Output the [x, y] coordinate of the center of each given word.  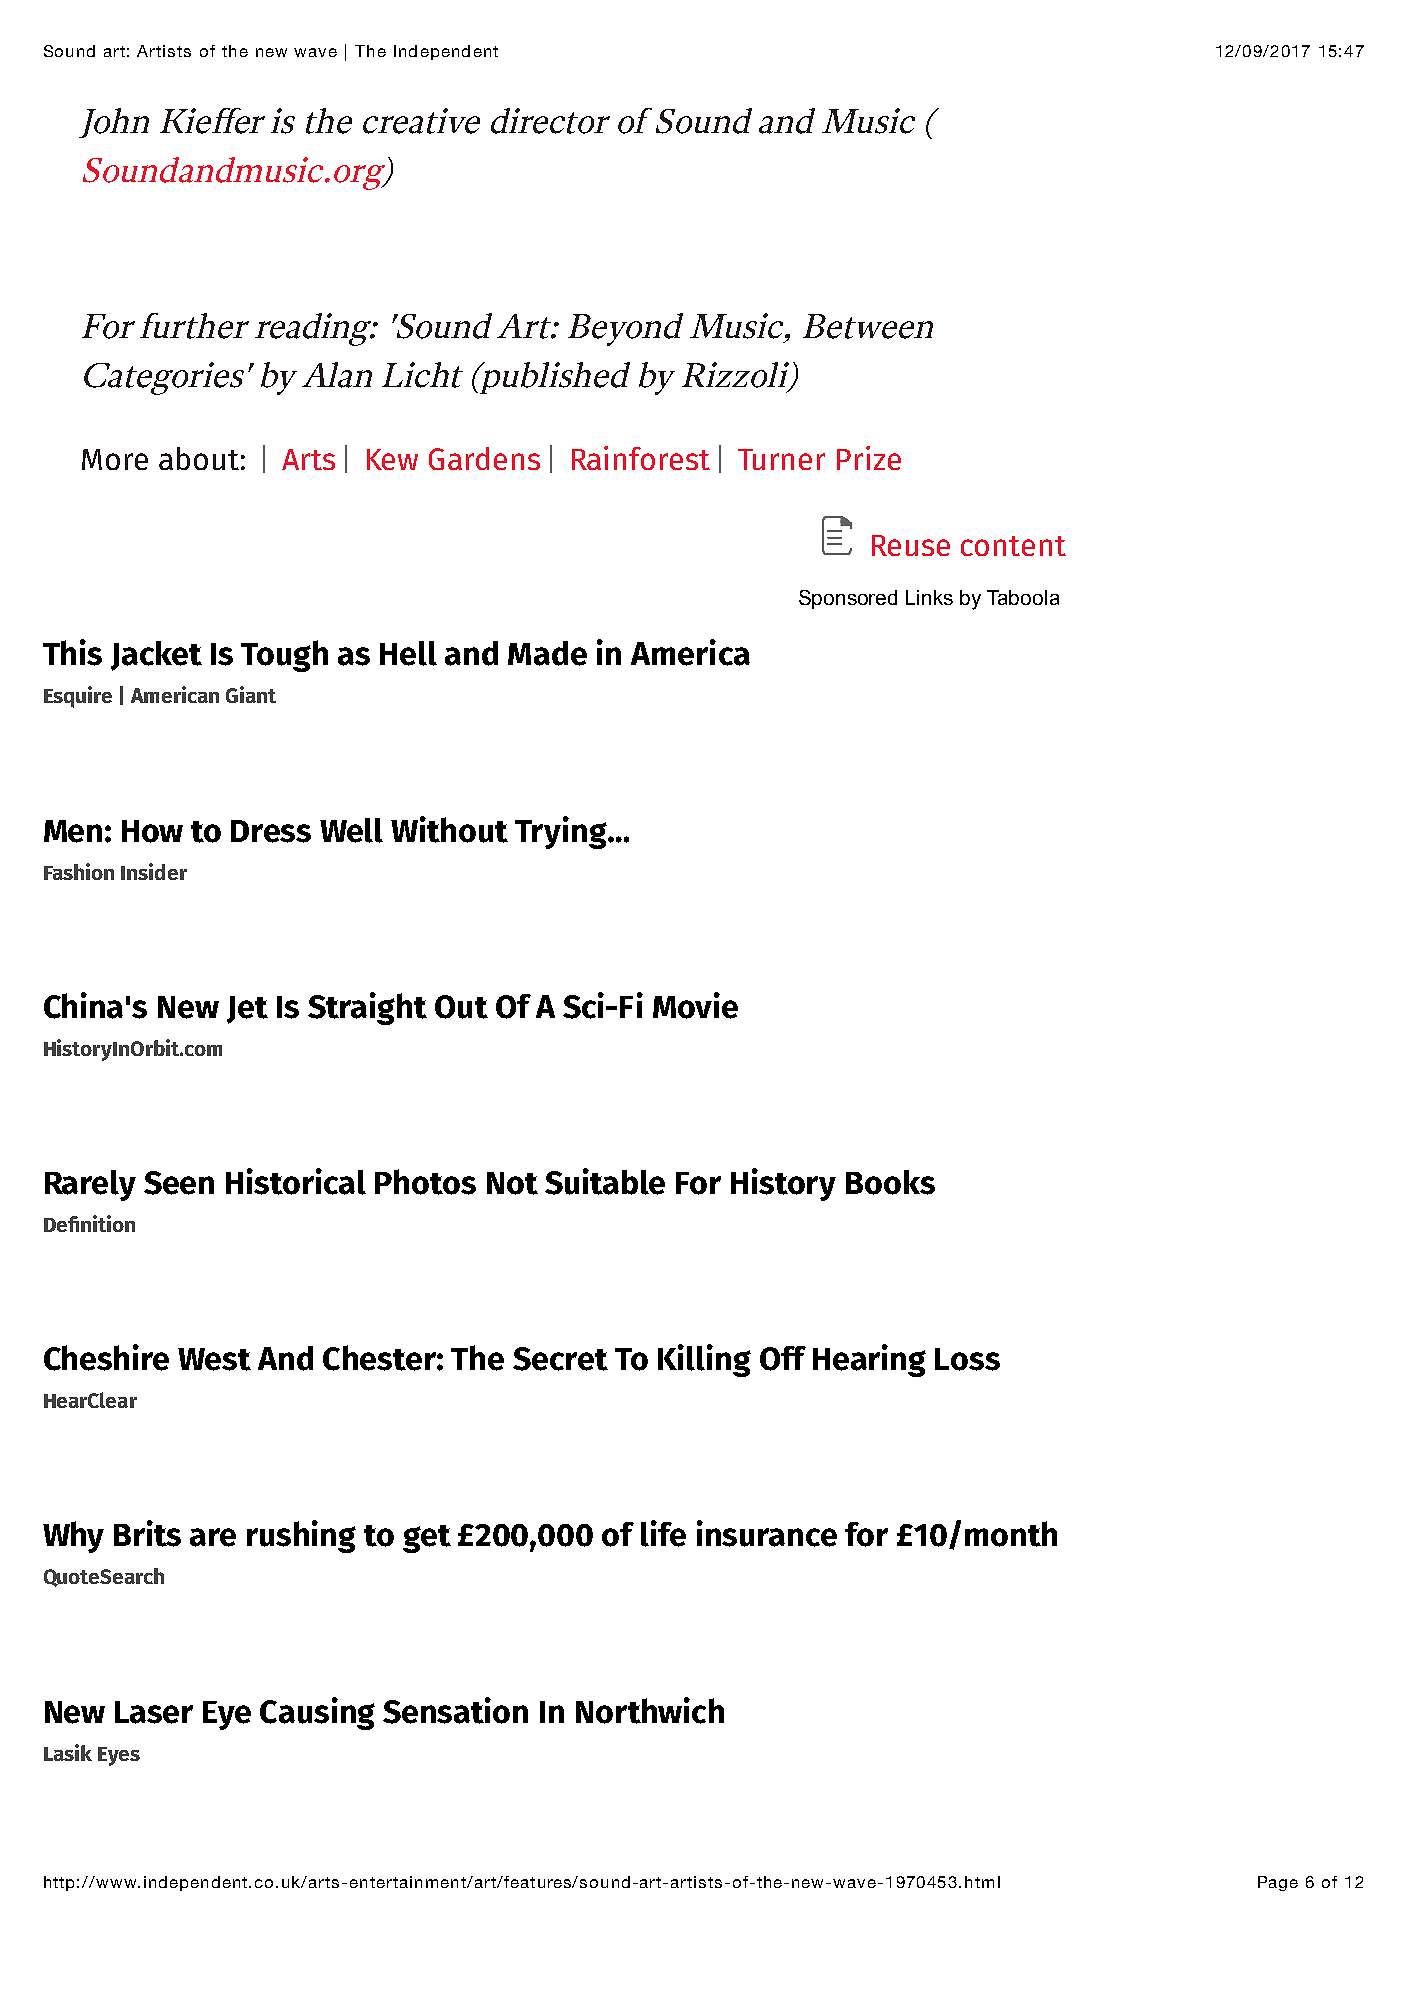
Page [1278, 1883]
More [115, 459]
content [1013, 546]
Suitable [605, 1181]
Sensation [455, 1710]
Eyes [119, 1756]
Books [890, 1182]
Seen [179, 1183]
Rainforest [641, 458]
